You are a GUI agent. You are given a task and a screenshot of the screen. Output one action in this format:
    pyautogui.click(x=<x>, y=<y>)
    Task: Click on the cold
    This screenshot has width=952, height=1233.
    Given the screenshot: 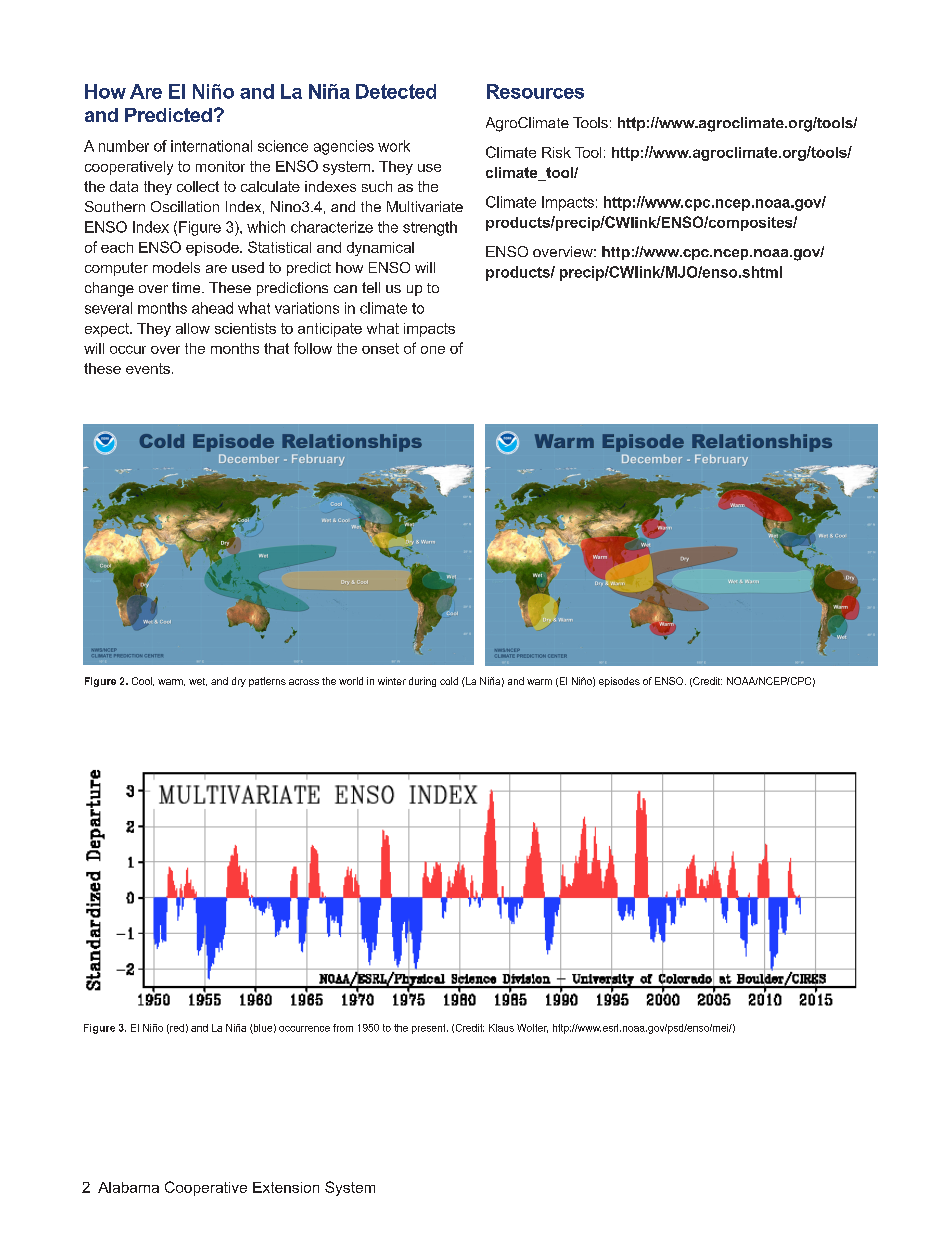 What is the action you would take?
    pyautogui.click(x=449, y=681)
